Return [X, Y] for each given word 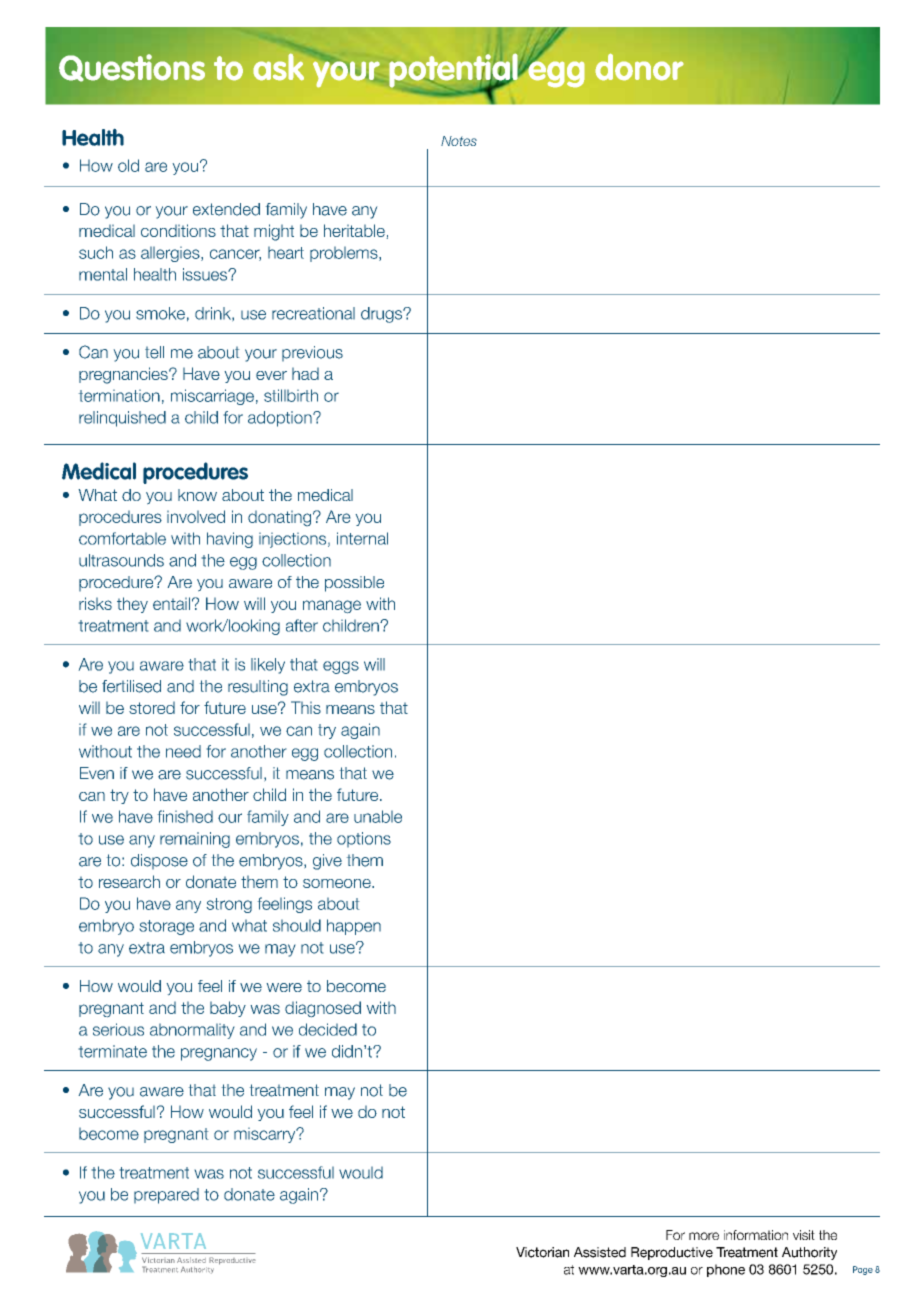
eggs [341, 667]
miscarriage [212, 397]
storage [166, 927]
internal [362, 538]
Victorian [542, 1252]
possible [354, 584]
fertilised [131, 686]
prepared [166, 1196]
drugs [382, 315]
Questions [132, 68]
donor [639, 67]
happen [354, 927]
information [756, 1235]
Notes [459, 141]
